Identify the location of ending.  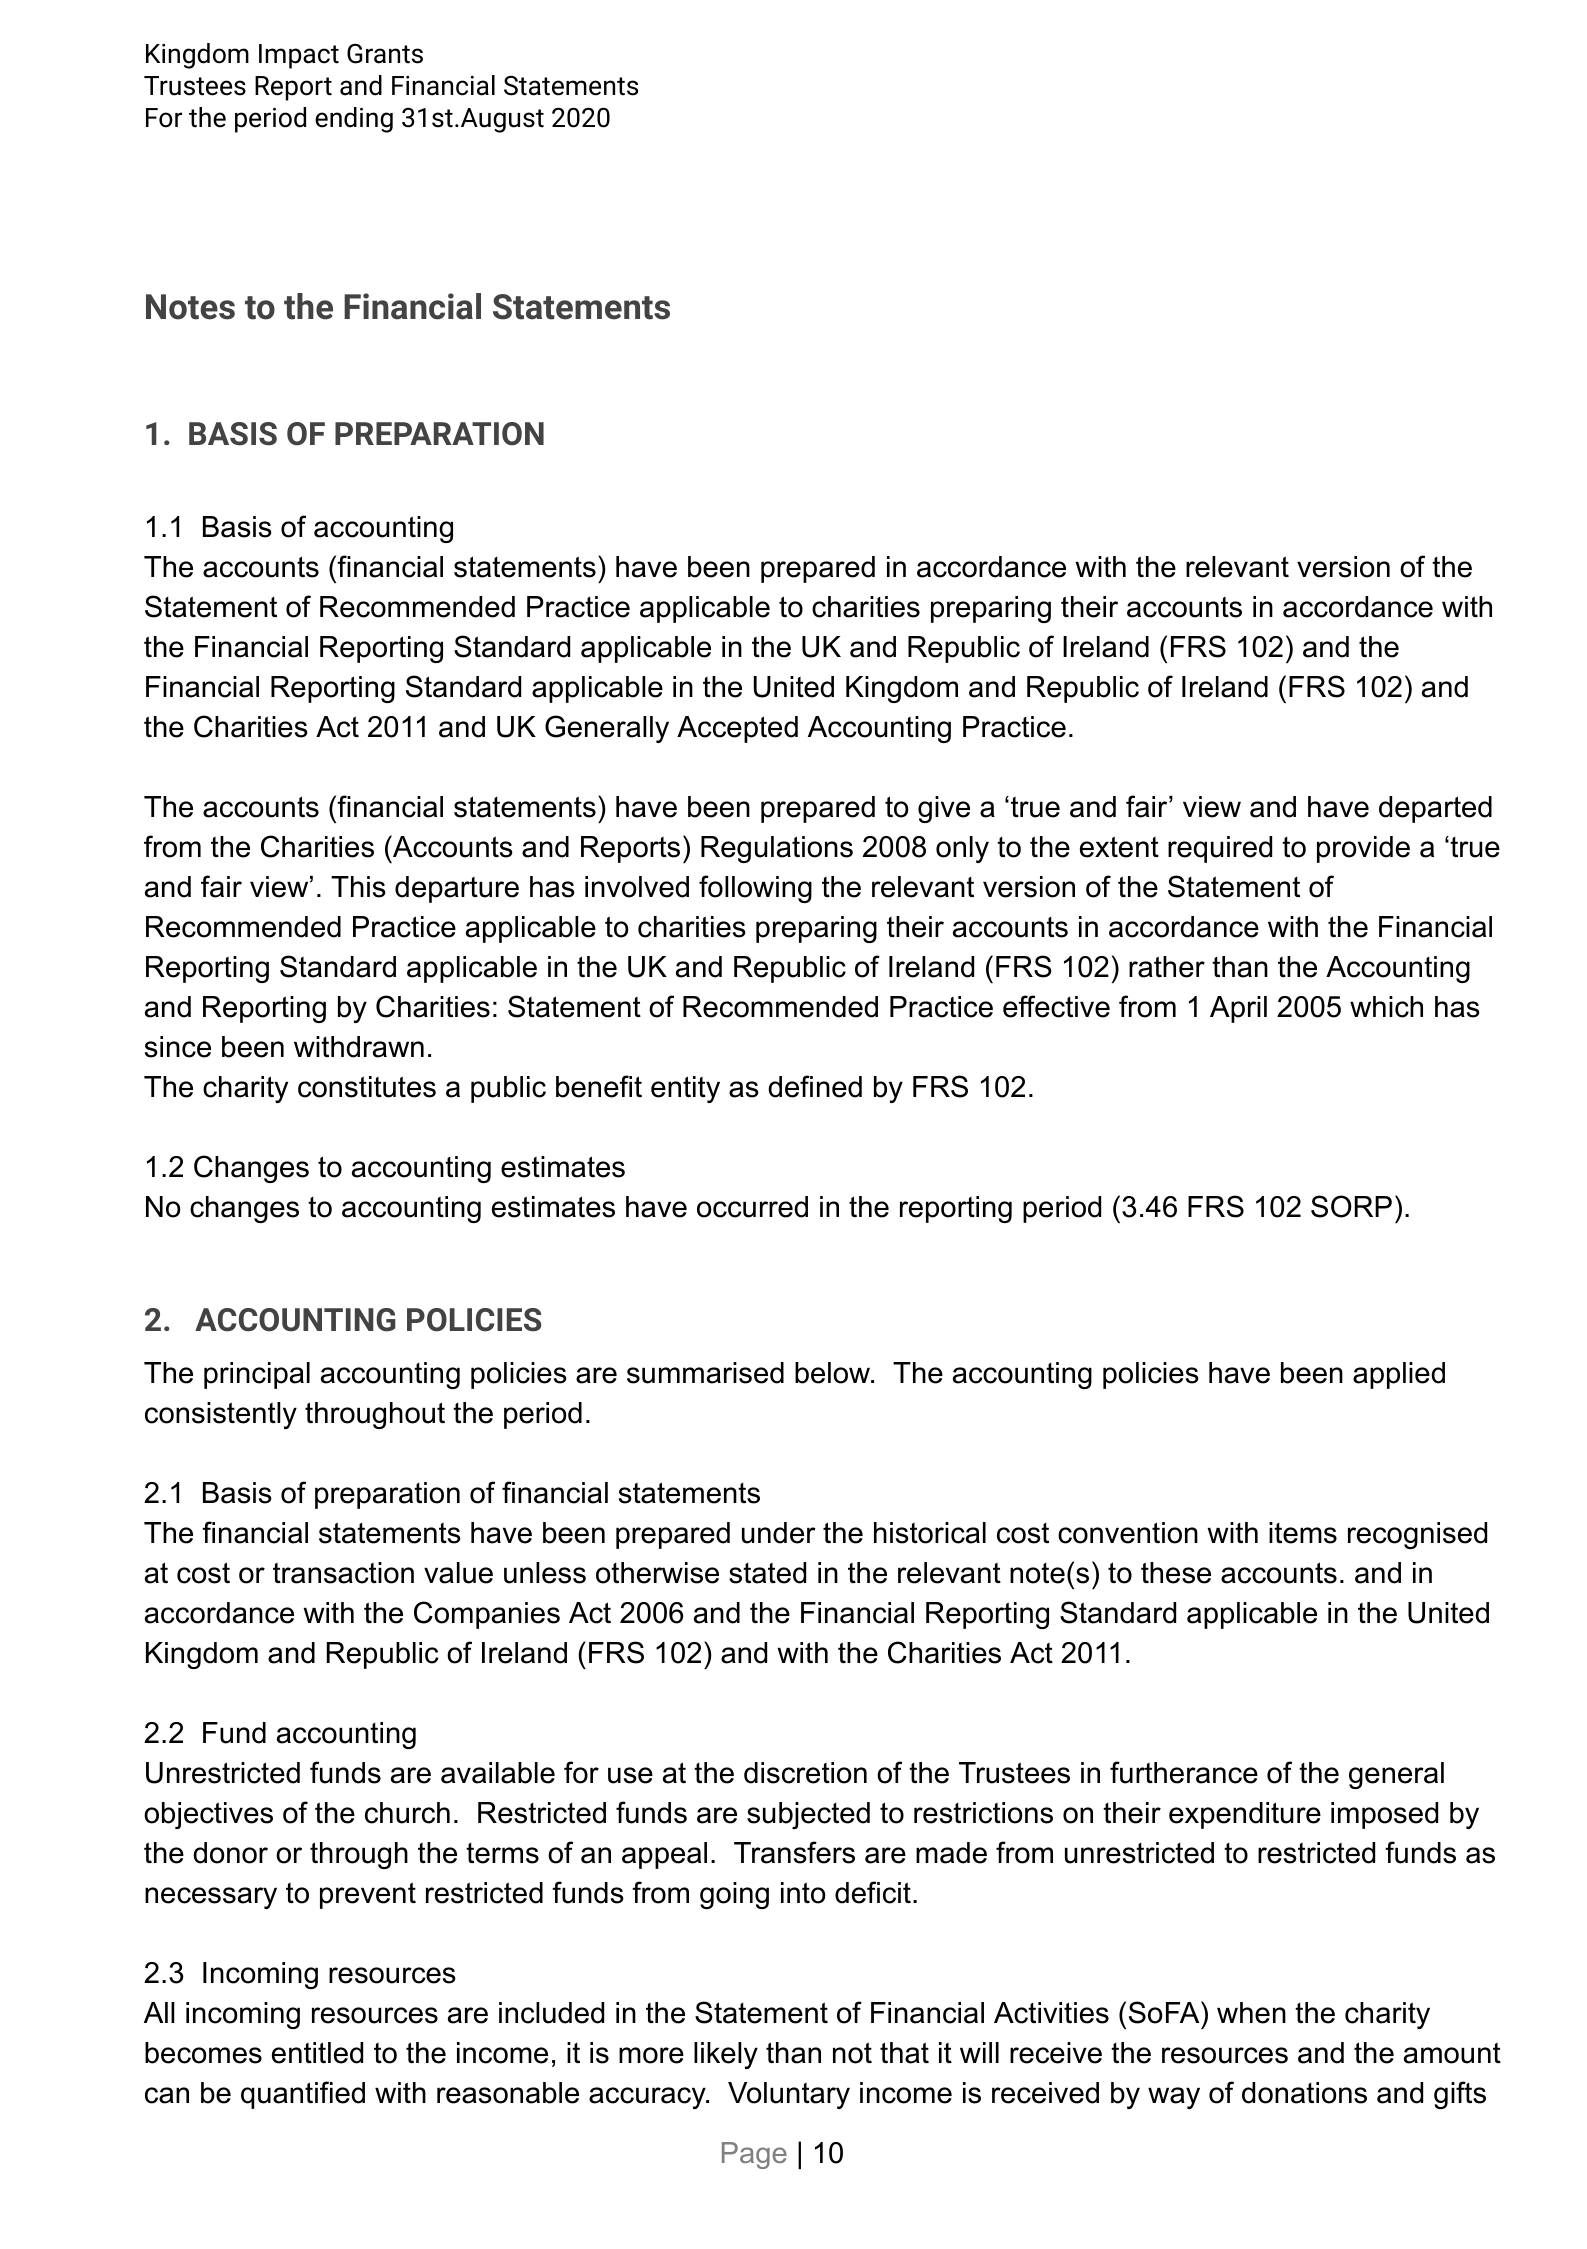
(354, 120).
